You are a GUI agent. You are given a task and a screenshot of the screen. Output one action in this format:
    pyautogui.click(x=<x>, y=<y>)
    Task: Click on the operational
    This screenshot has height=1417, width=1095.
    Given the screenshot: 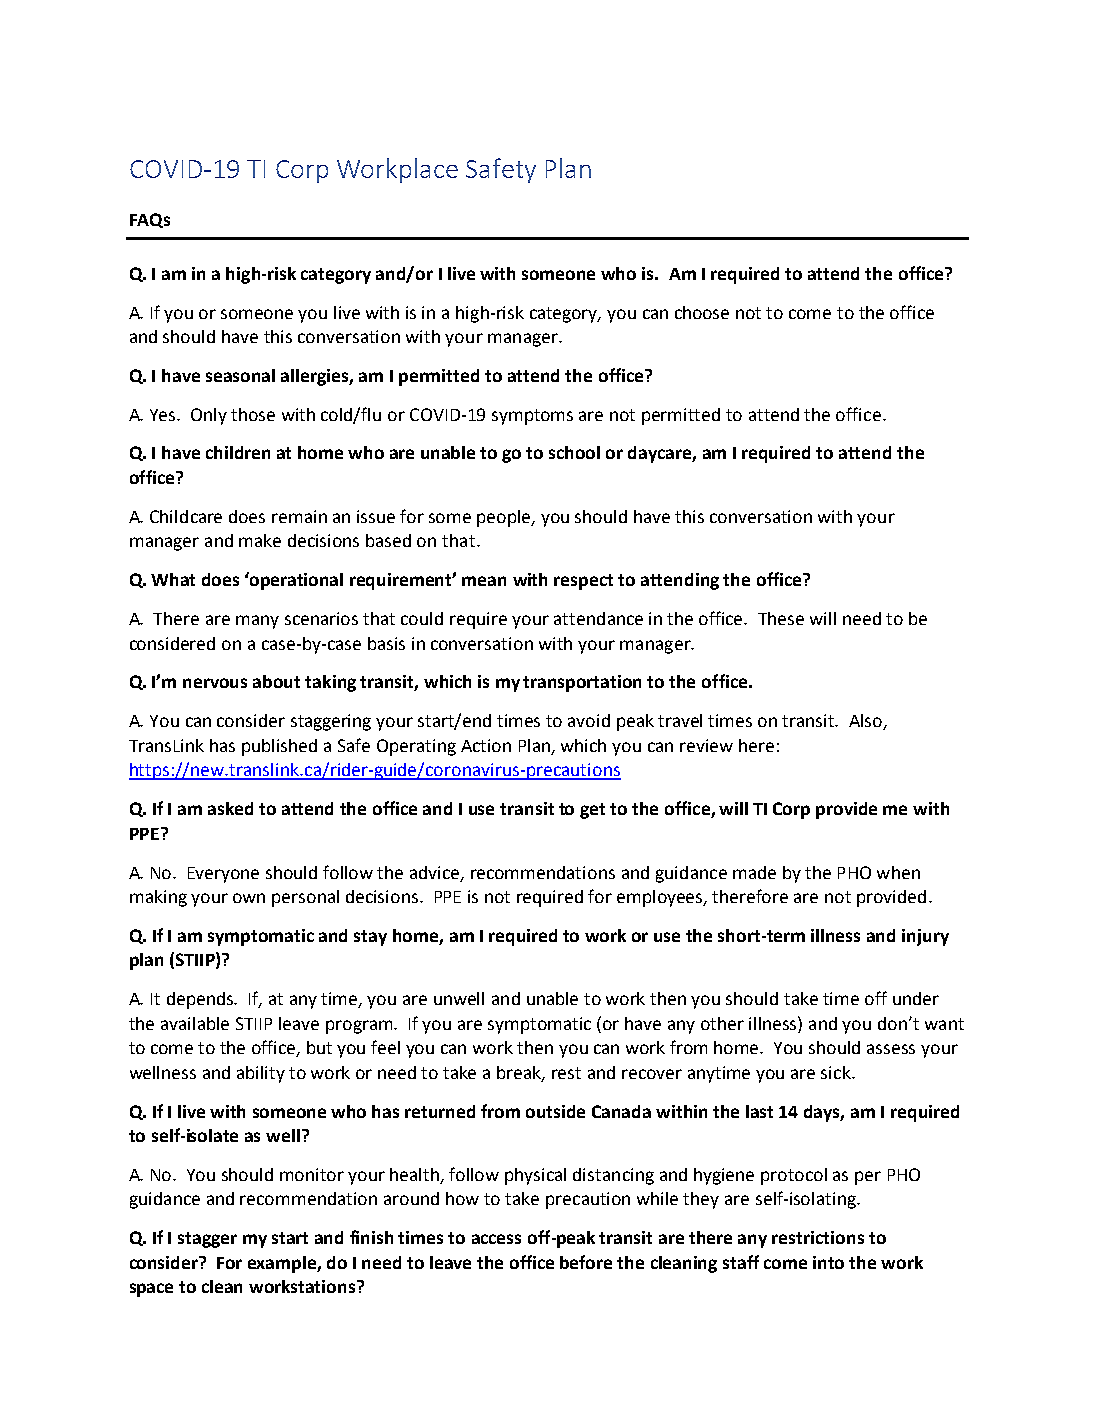 What is the action you would take?
    pyautogui.click(x=295, y=581)
